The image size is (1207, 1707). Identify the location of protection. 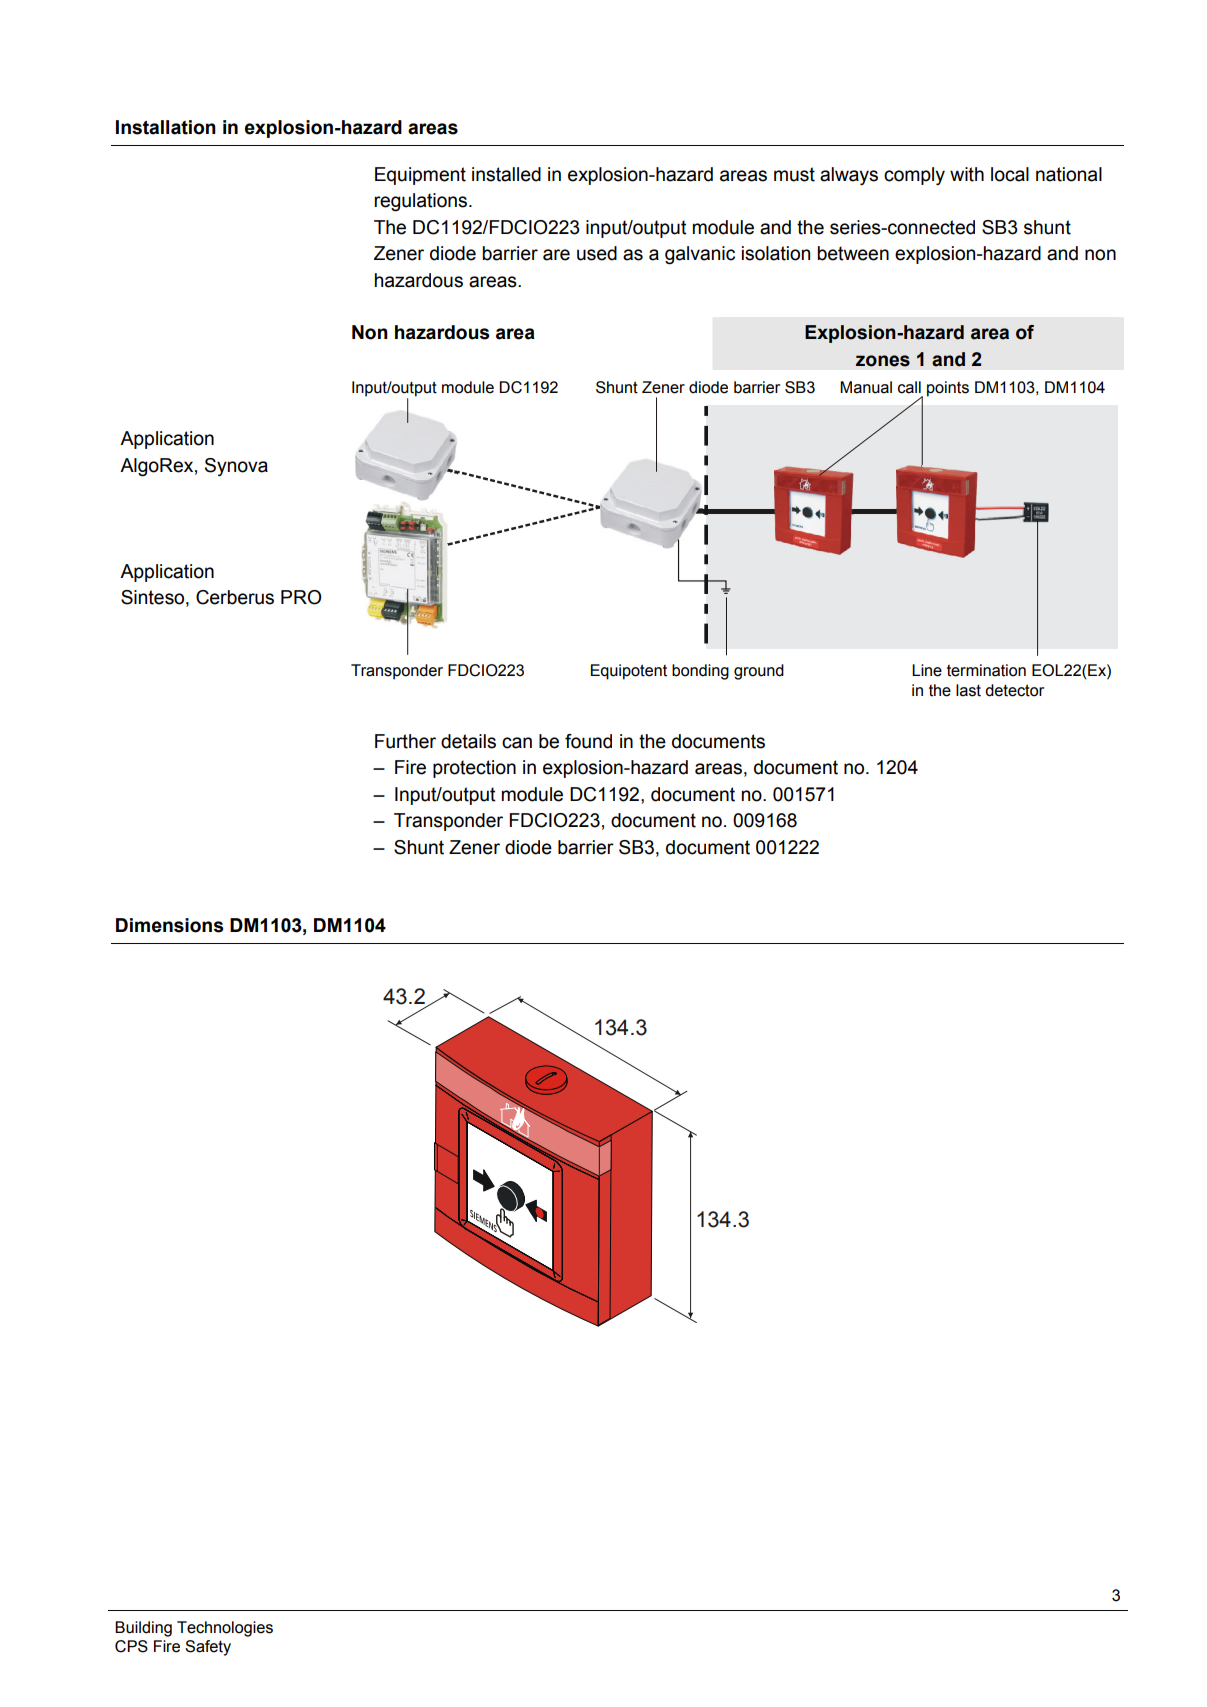
(474, 769).
